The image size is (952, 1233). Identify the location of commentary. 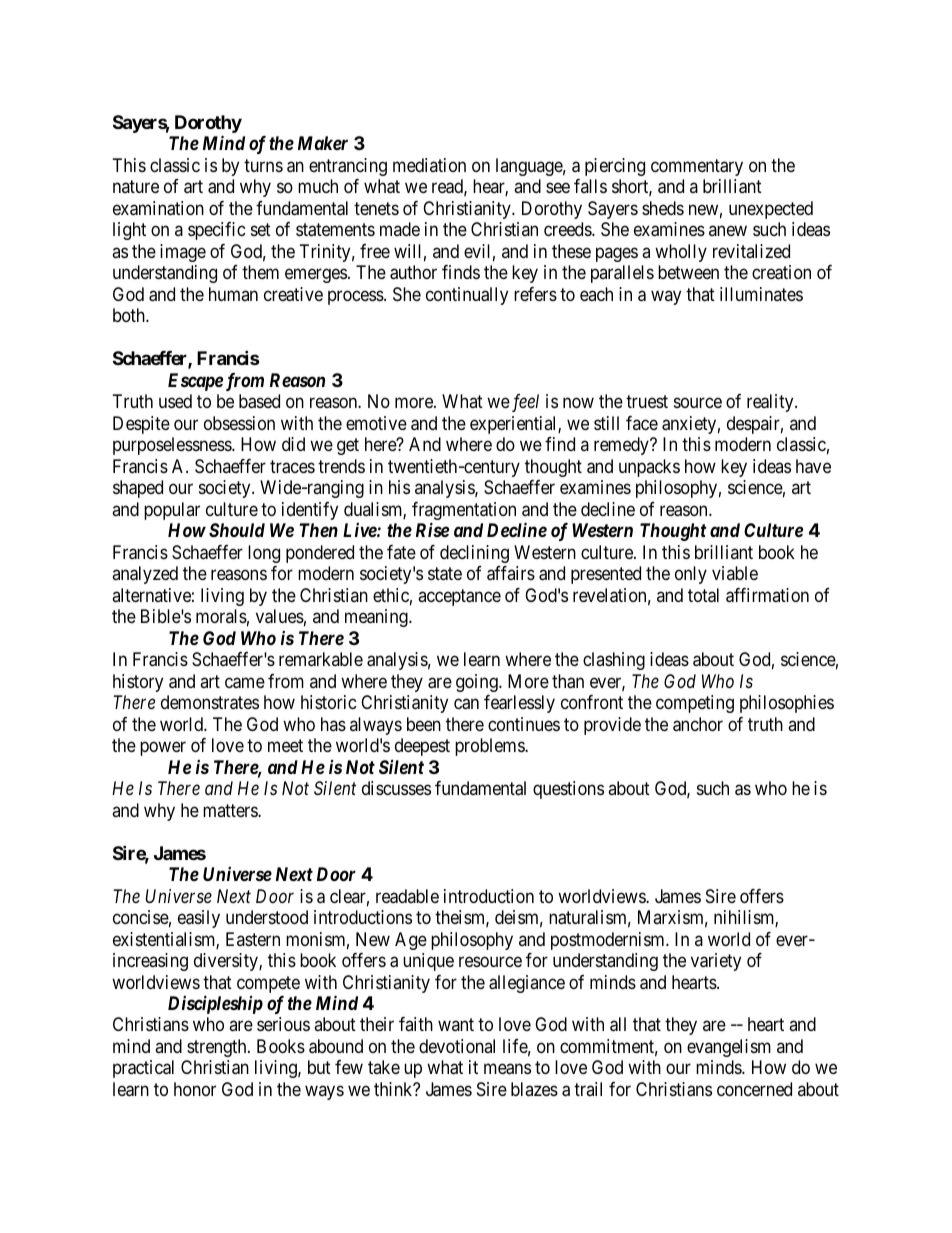
(697, 167).
